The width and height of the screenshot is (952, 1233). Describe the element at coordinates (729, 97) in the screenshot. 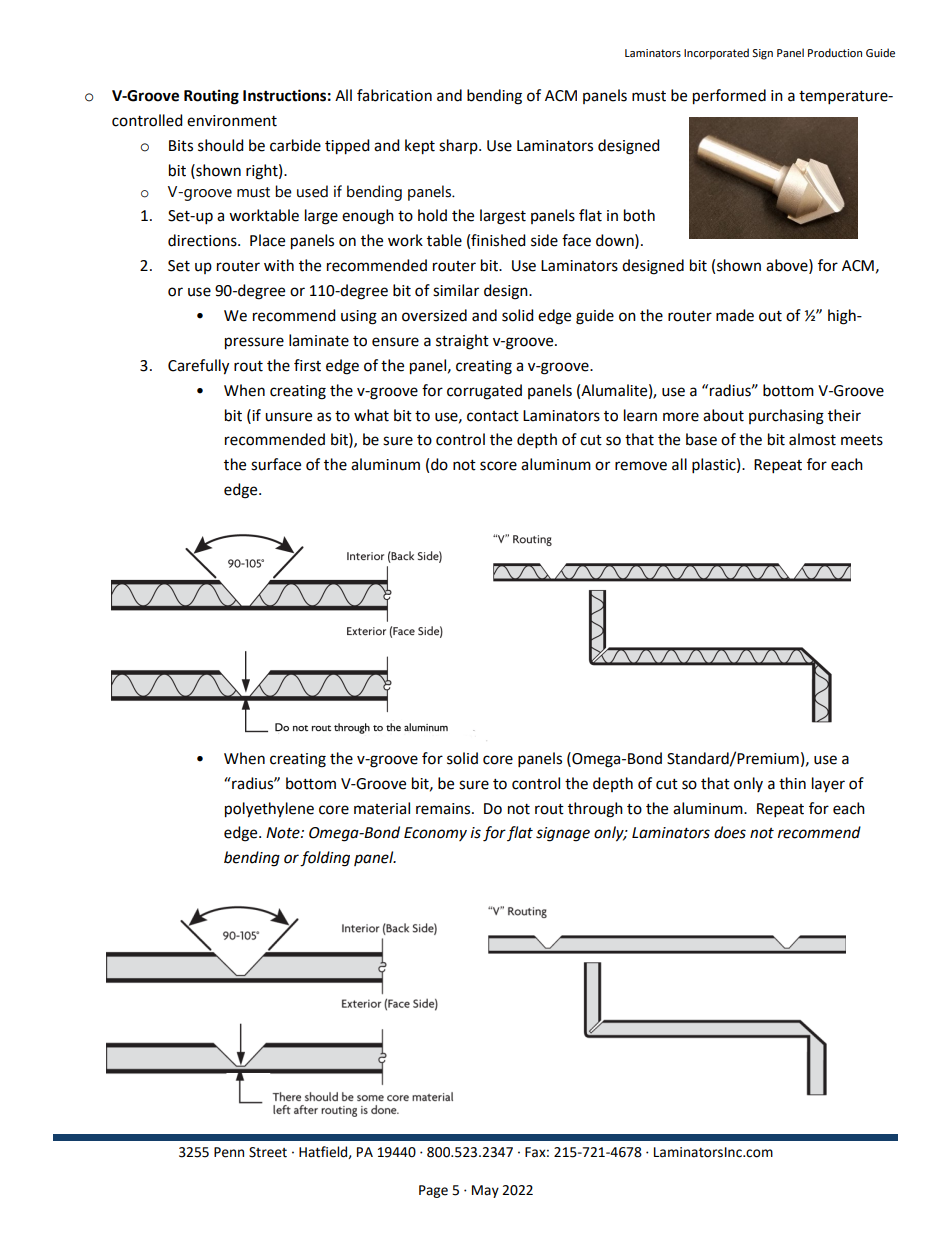

I see `performed` at that location.
